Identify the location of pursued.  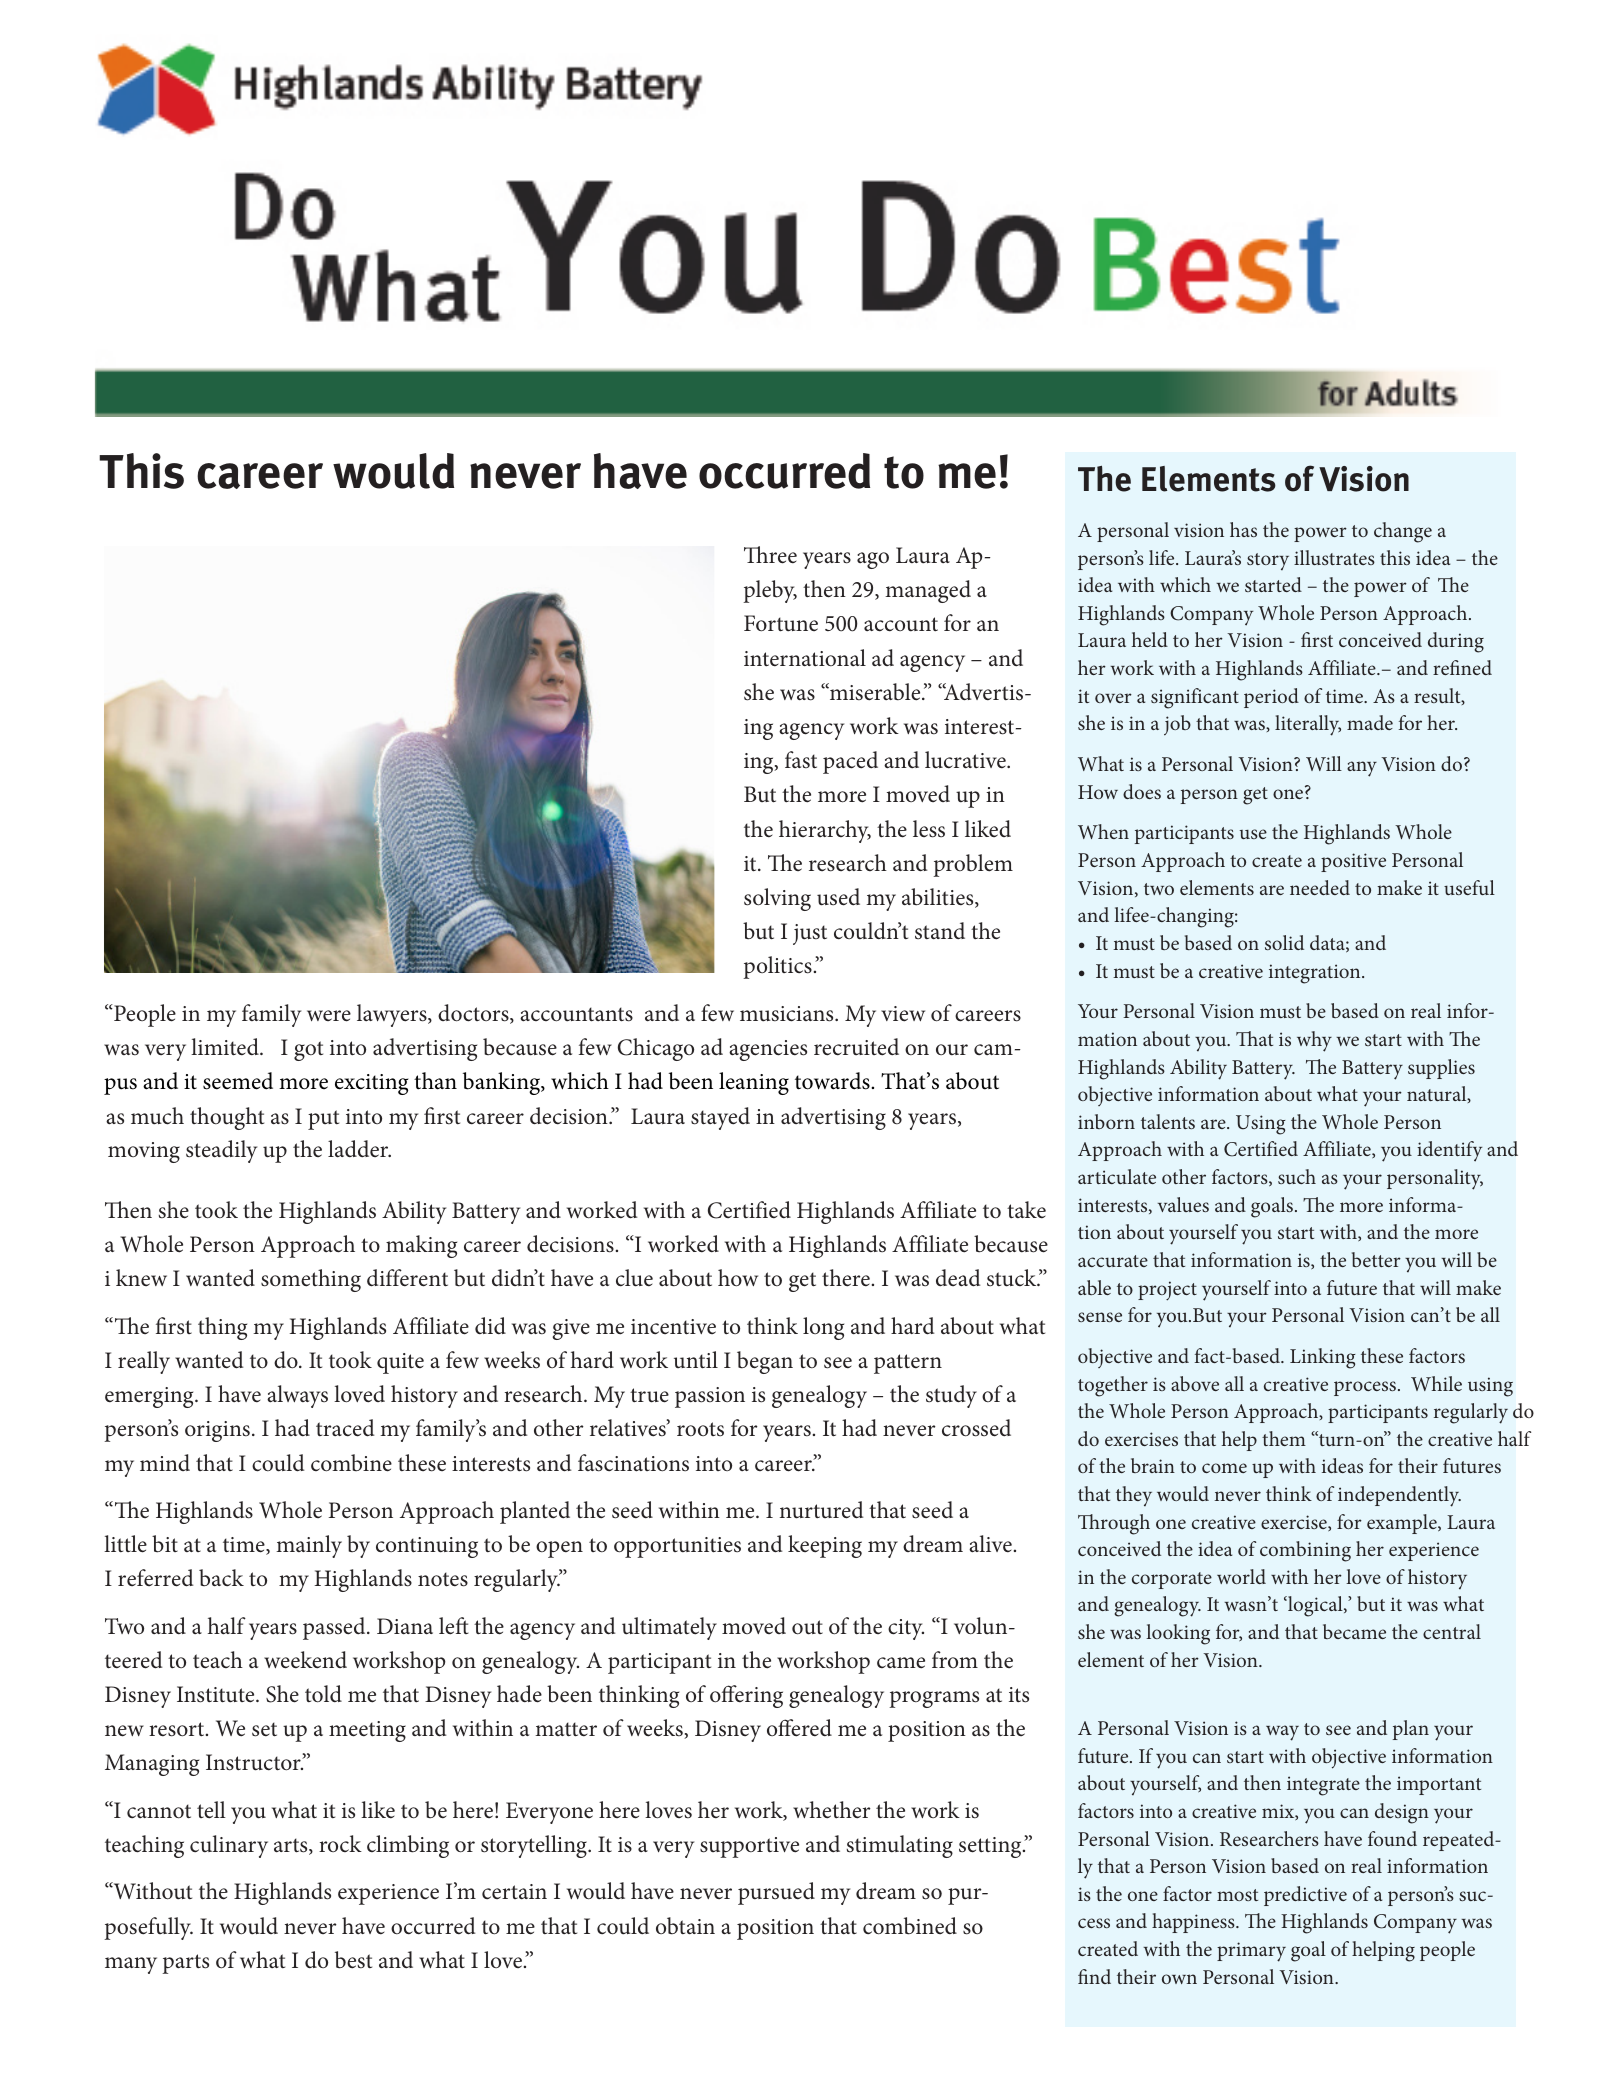
(776, 1893).
